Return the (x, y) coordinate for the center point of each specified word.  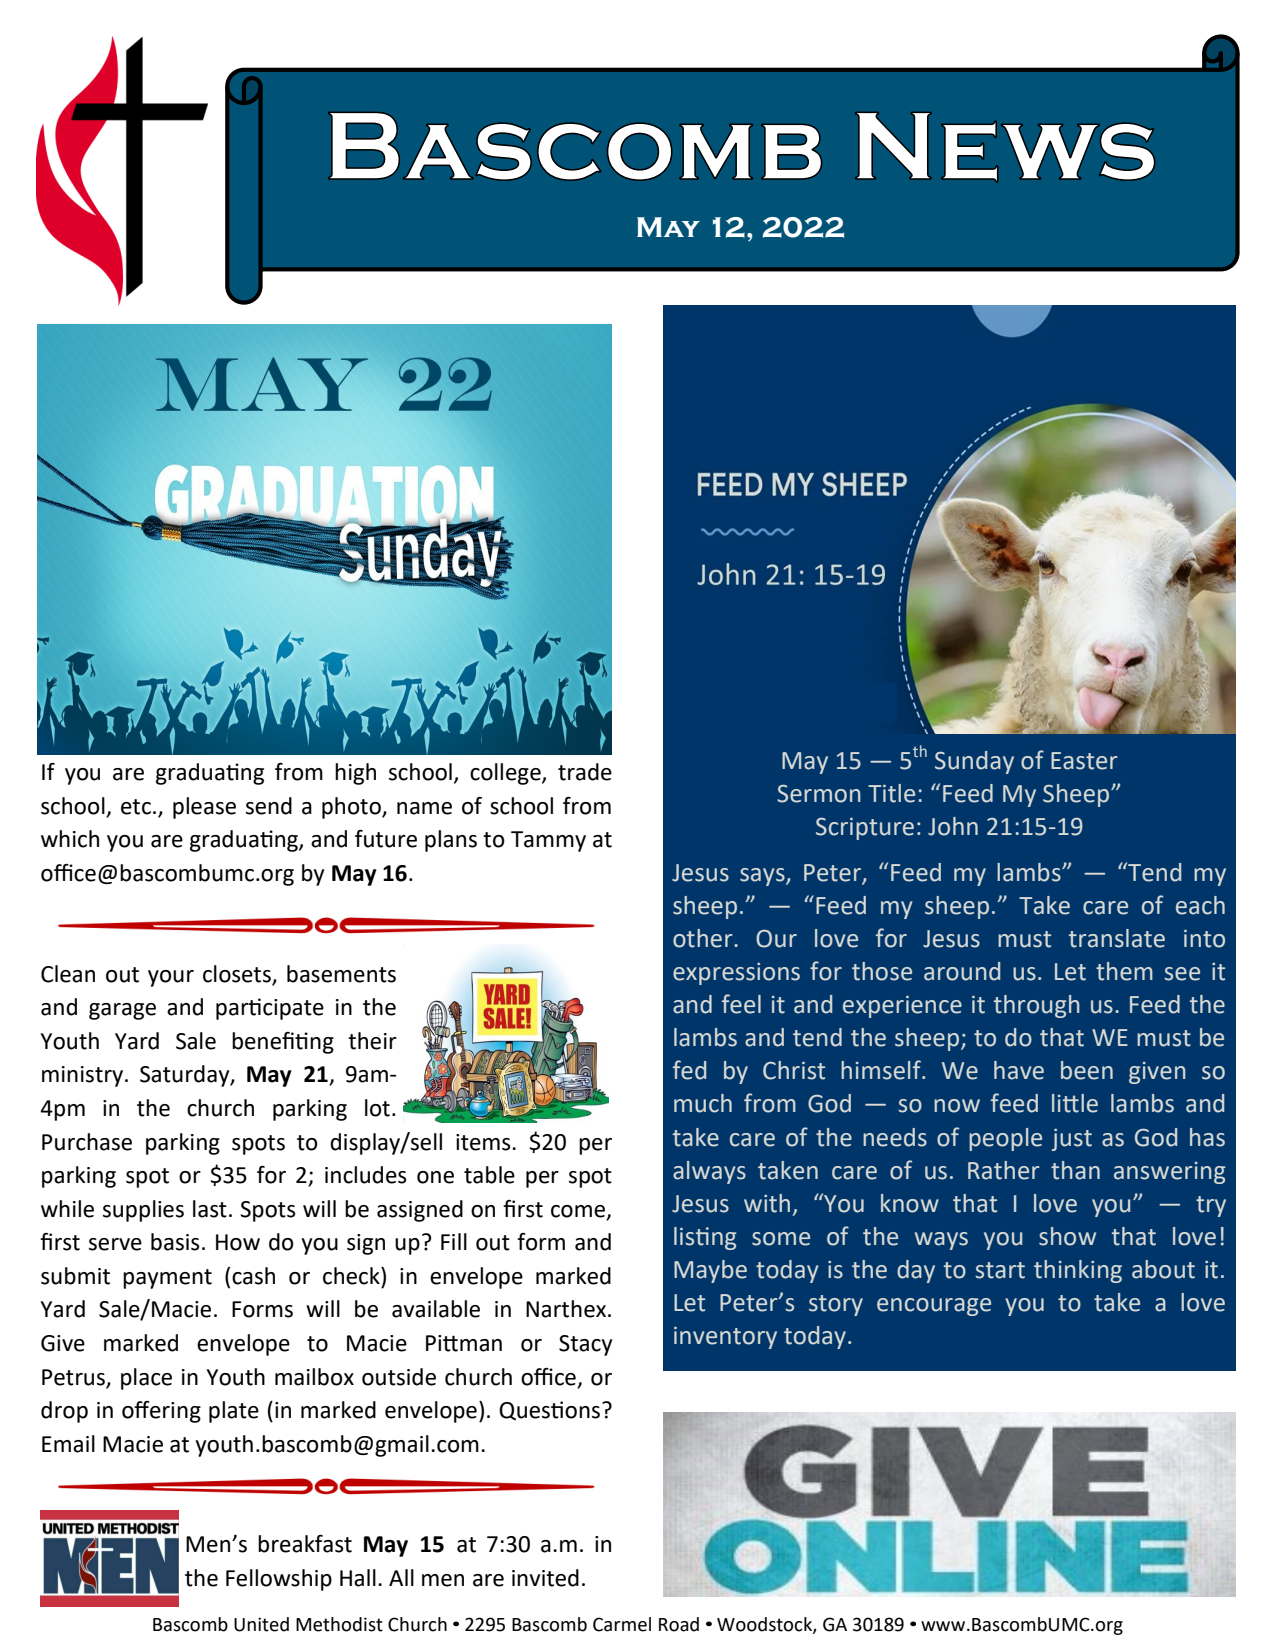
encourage (934, 1307)
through (1037, 1006)
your (171, 978)
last (210, 1209)
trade (585, 772)
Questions (551, 1411)
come (579, 1212)
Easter (1084, 761)
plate (234, 1412)
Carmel (622, 1624)
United (261, 1624)
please (204, 808)
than (1075, 1170)
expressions (736, 974)
